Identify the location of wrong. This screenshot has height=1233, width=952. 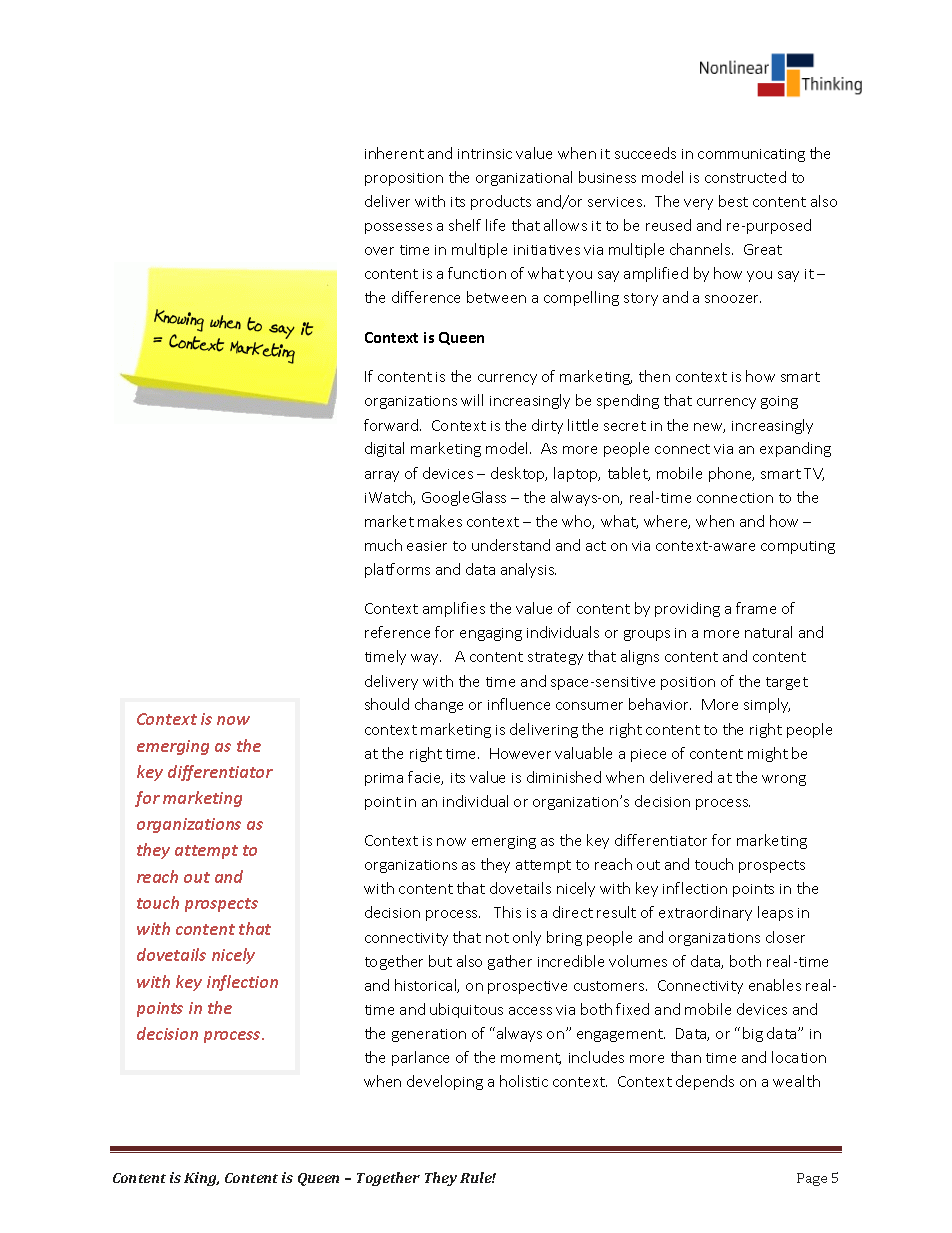
(784, 780).
